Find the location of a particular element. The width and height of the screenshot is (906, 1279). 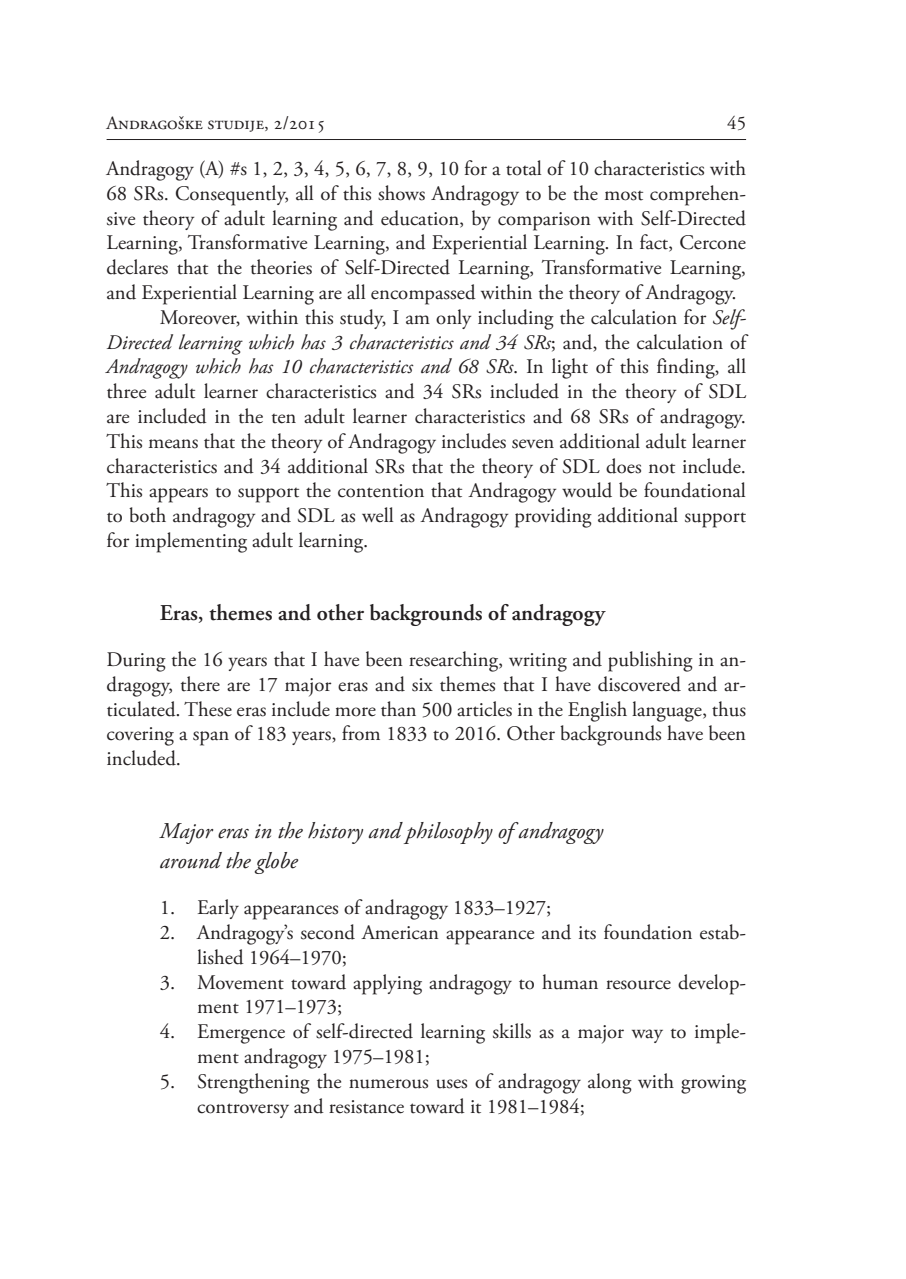

publishing is located at coordinates (650, 661).
